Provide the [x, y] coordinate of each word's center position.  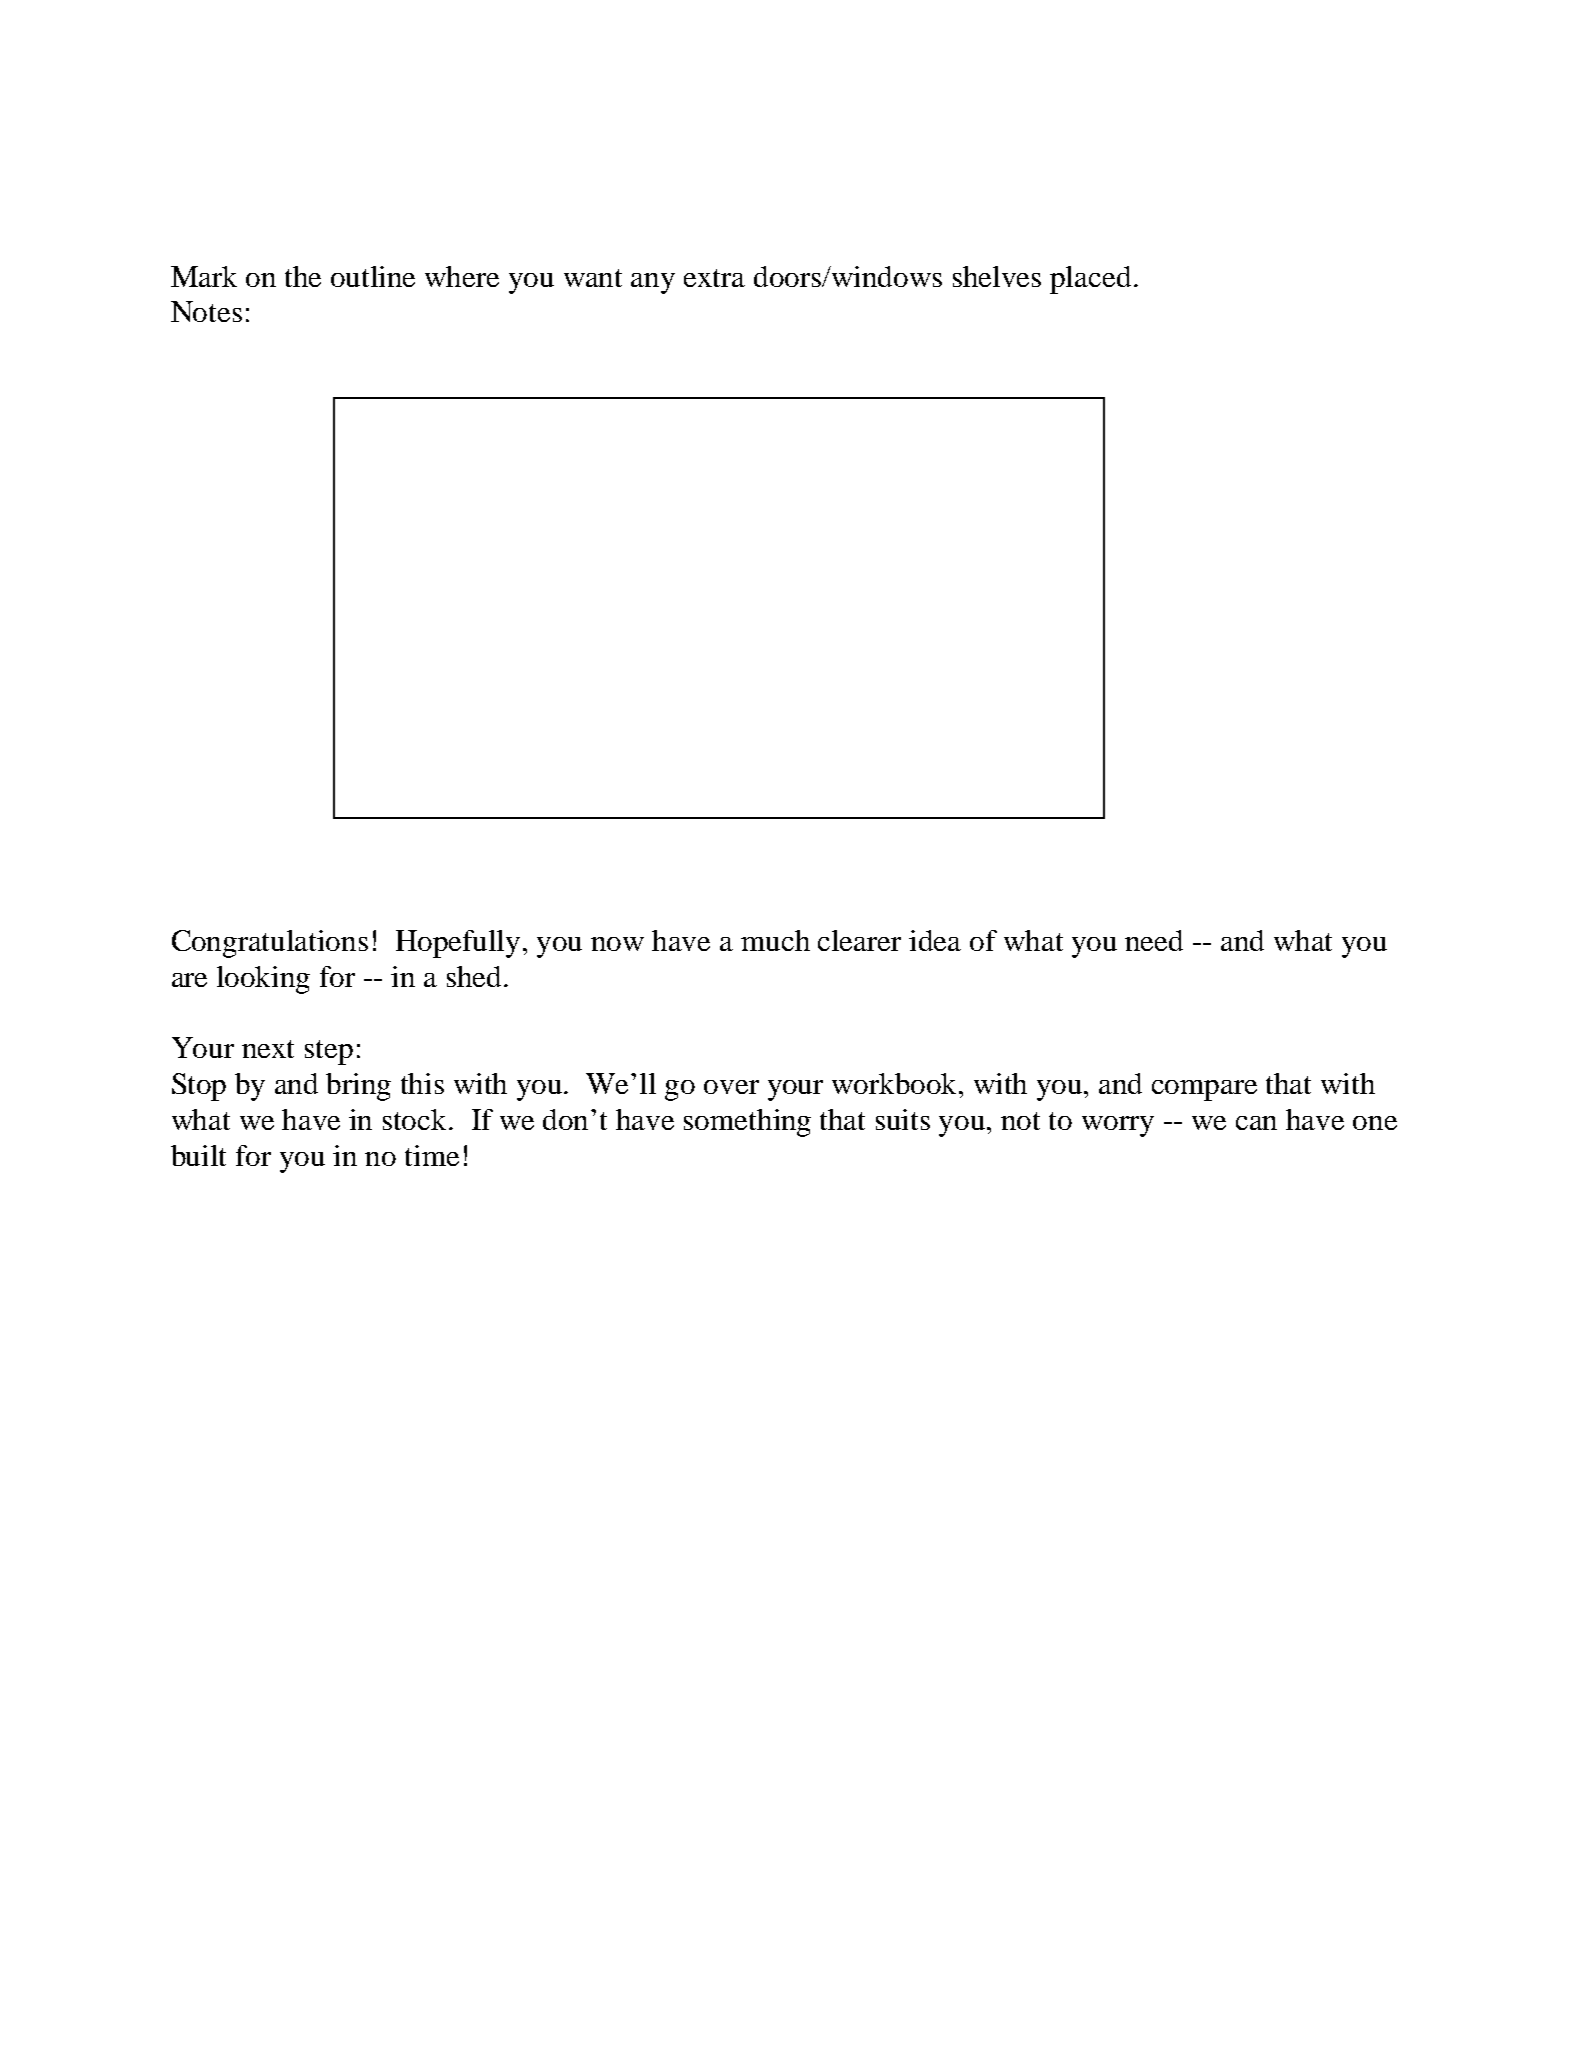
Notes [206, 311]
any [653, 283]
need [1154, 940]
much [775, 940]
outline [373, 276]
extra [714, 278]
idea [935, 940]
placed [1090, 280]
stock [416, 1119]
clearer [859, 940]
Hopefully [458, 944]
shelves [997, 276]
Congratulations [270, 944]
